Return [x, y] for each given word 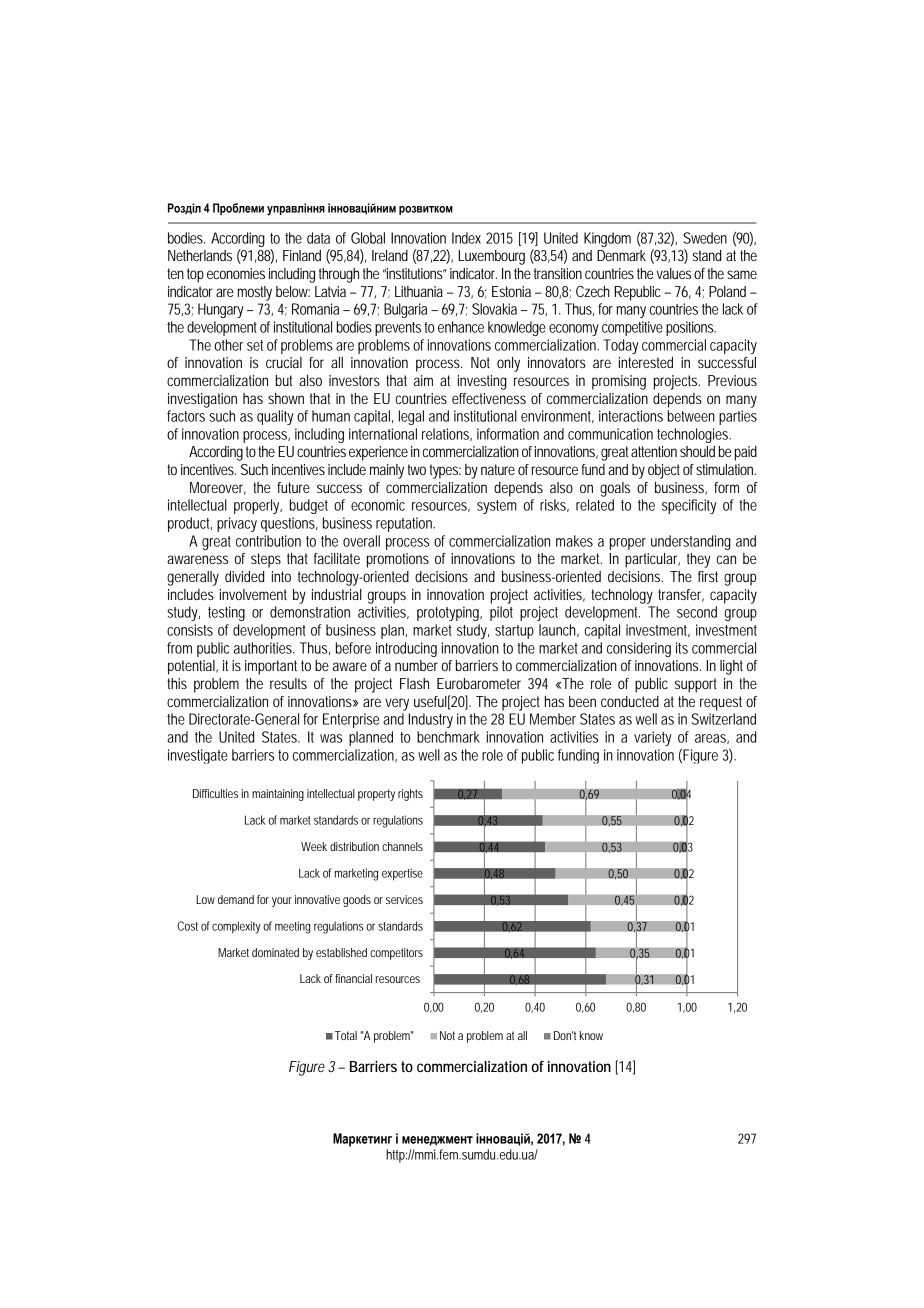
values [674, 273]
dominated [275, 952]
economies [236, 273]
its [682, 648]
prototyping [449, 613]
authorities [264, 648]
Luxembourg [492, 257]
